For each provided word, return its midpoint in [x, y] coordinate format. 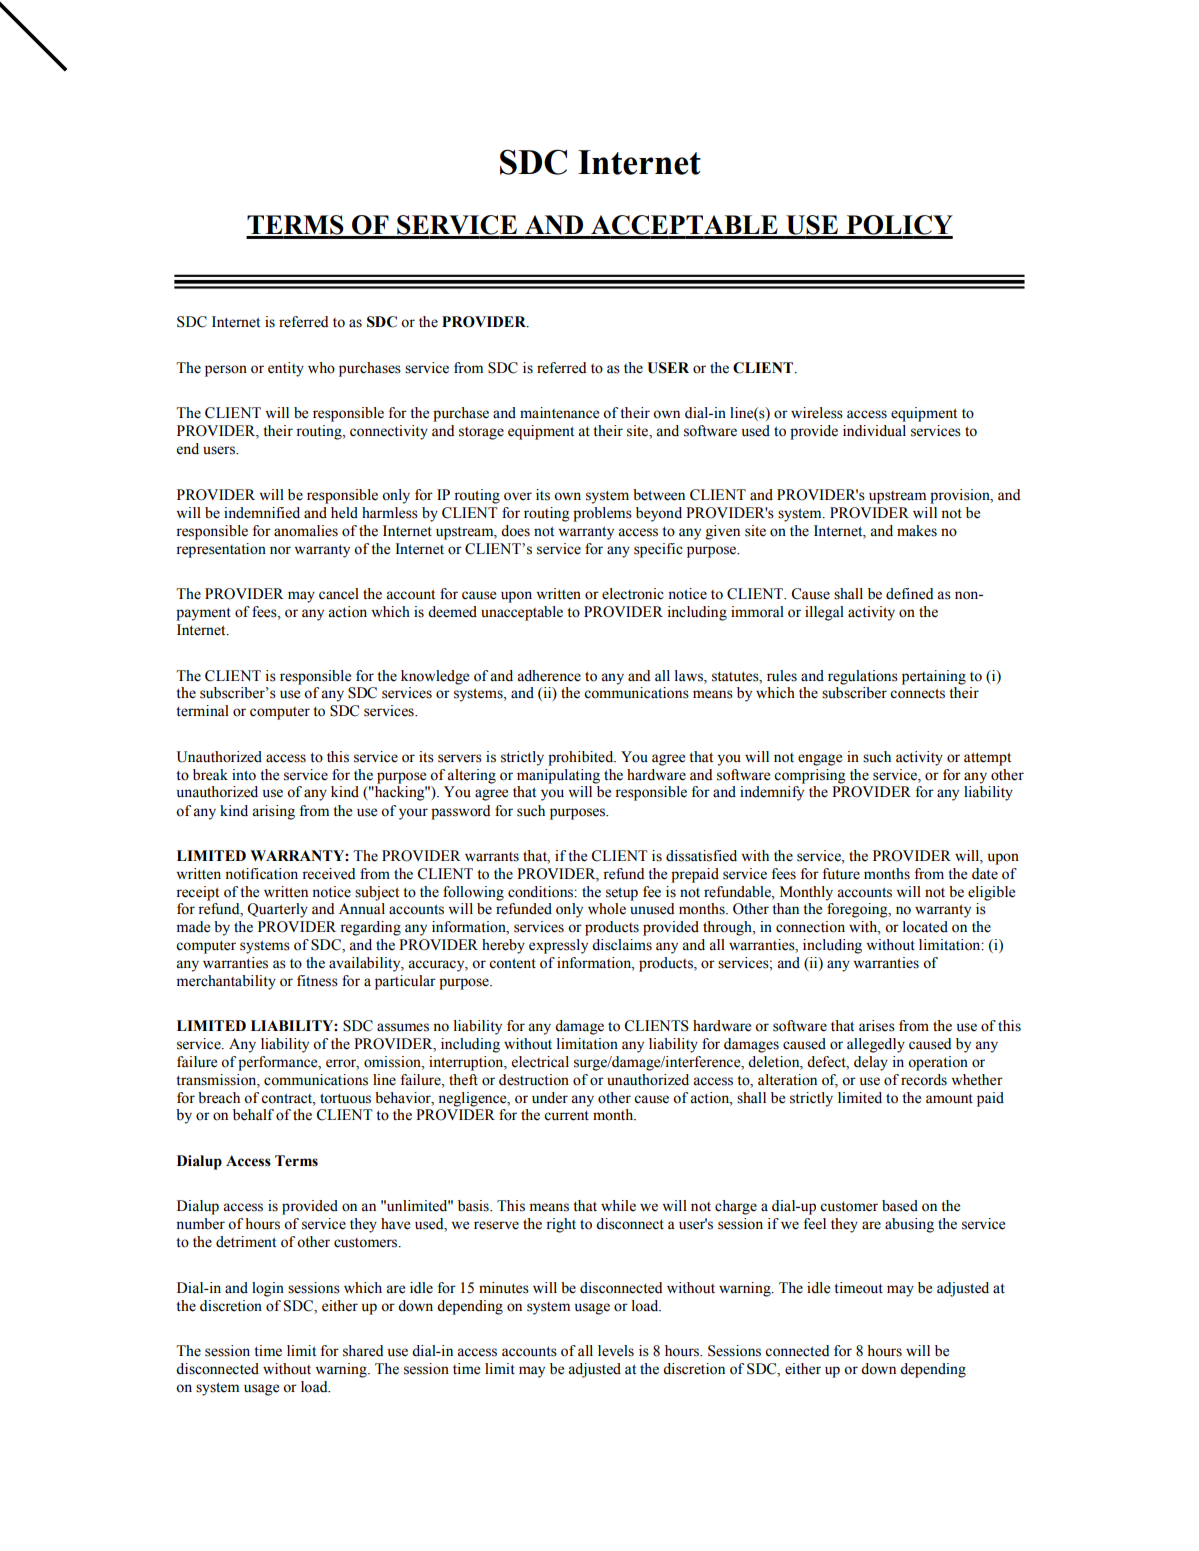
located [925, 927]
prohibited [582, 758]
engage [820, 760]
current [566, 1116]
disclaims [622, 945]
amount [949, 1099]
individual [874, 431]
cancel [339, 594]
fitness [317, 981]
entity [286, 369]
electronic [633, 594]
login [268, 1289]
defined [910, 594]
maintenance [559, 413]
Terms [296, 1161]
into [244, 775]
